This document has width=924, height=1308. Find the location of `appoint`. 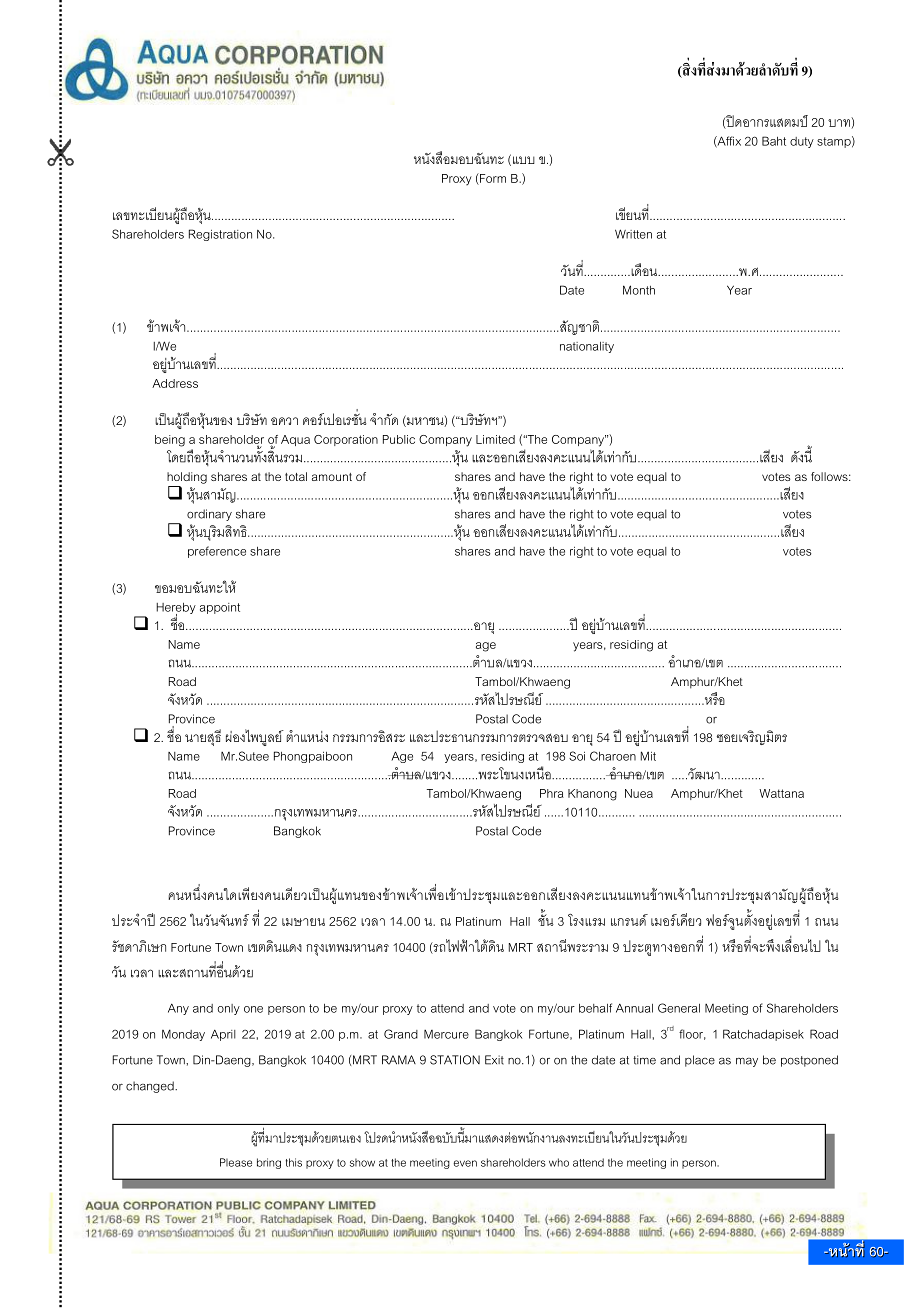

appoint is located at coordinates (220, 608).
